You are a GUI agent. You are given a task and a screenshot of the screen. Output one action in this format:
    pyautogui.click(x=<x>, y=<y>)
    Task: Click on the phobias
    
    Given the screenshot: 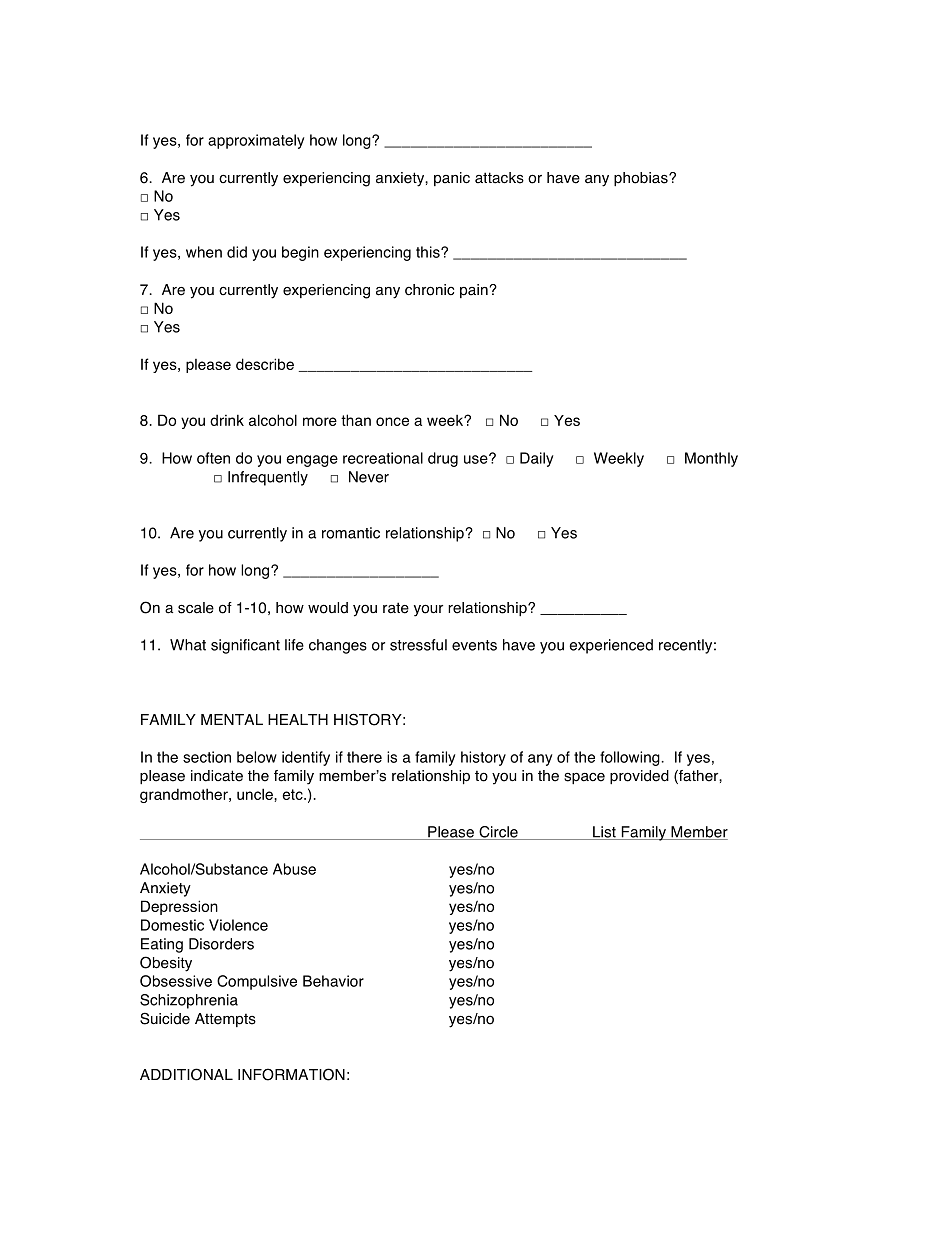 What is the action you would take?
    pyautogui.click(x=642, y=179)
